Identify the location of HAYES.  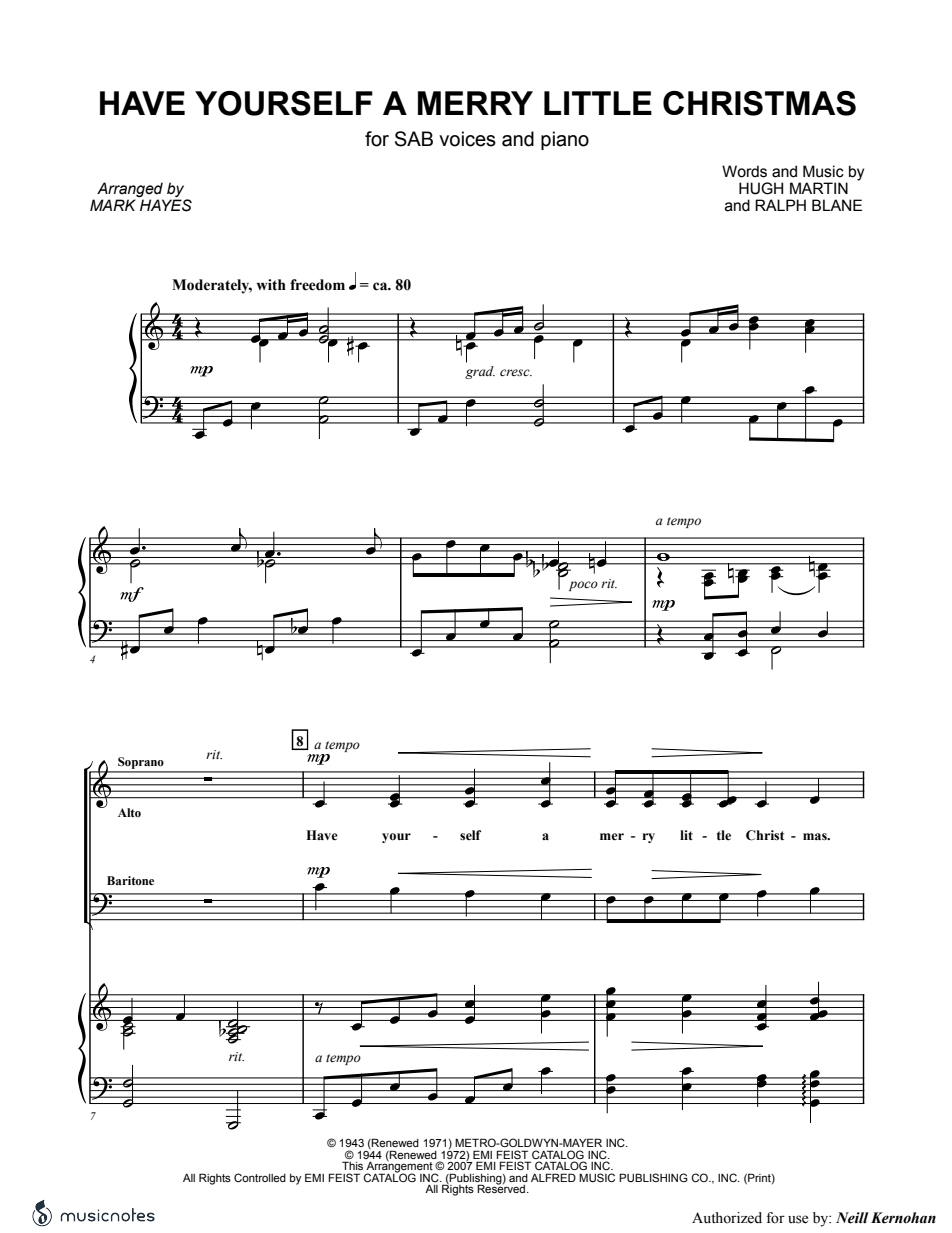
(166, 205).
